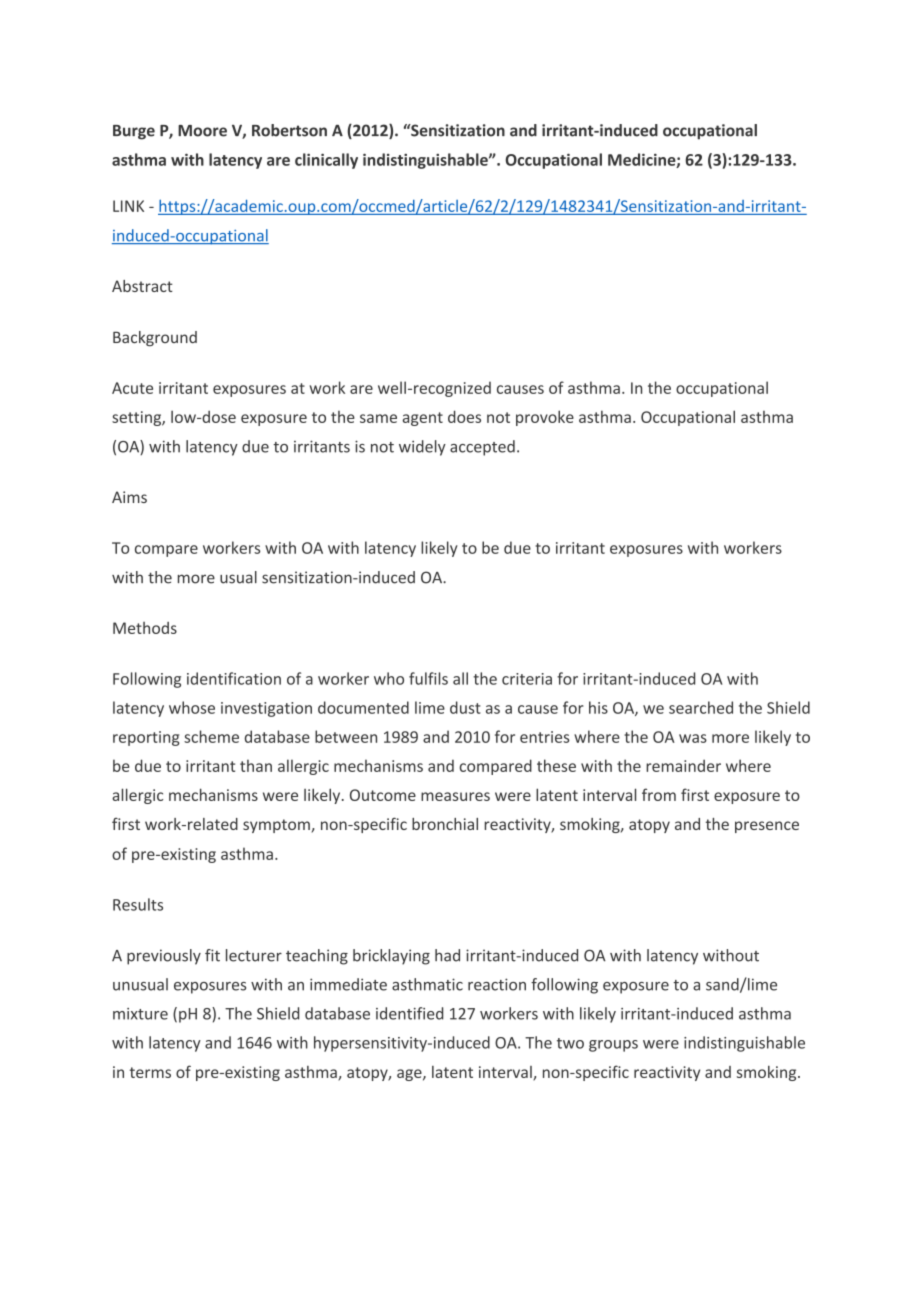  Describe the element at coordinates (150, 1072) in the screenshot. I see `terms` at that location.
